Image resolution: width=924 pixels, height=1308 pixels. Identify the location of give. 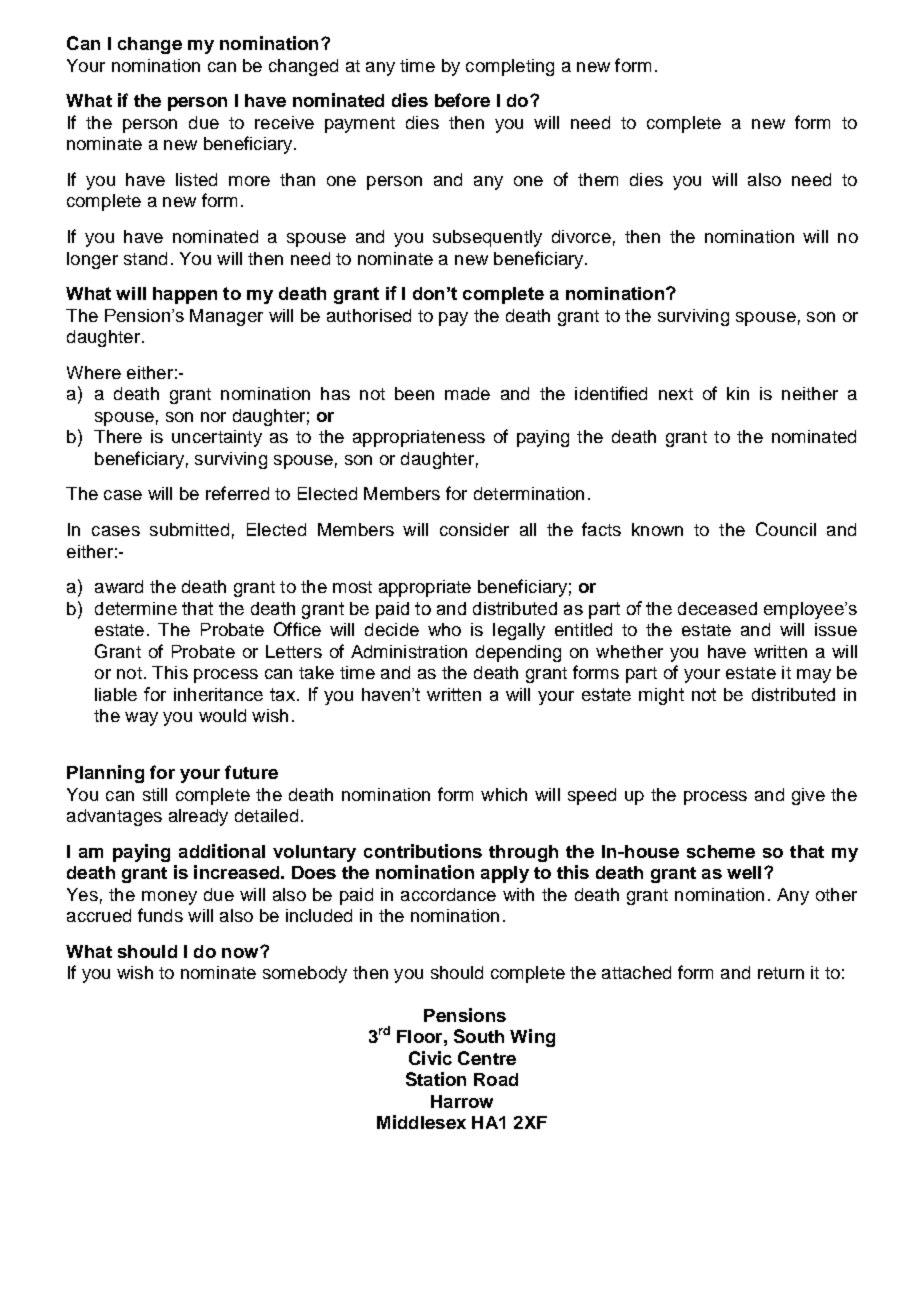
(808, 796).
